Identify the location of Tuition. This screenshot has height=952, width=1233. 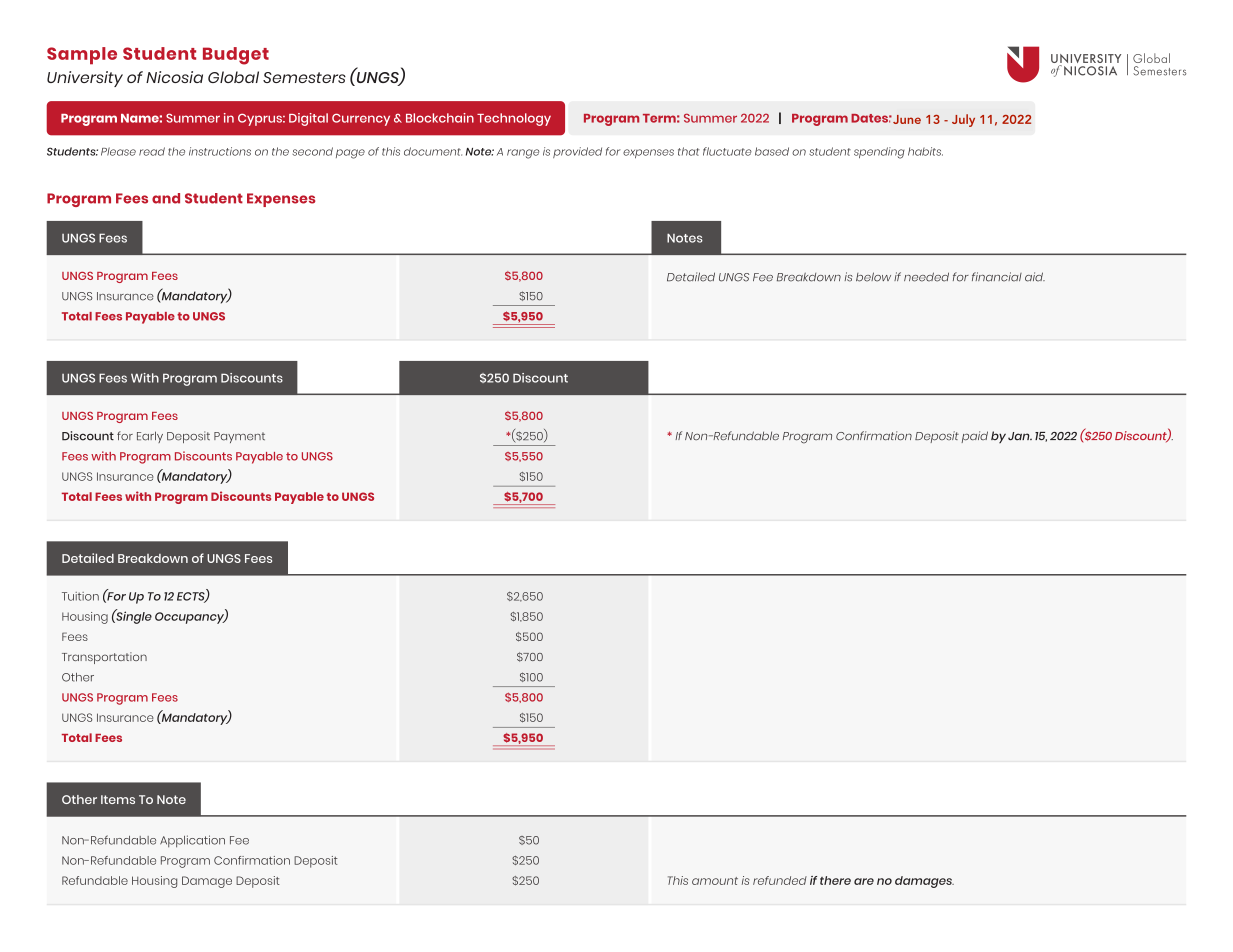
(80, 596).
